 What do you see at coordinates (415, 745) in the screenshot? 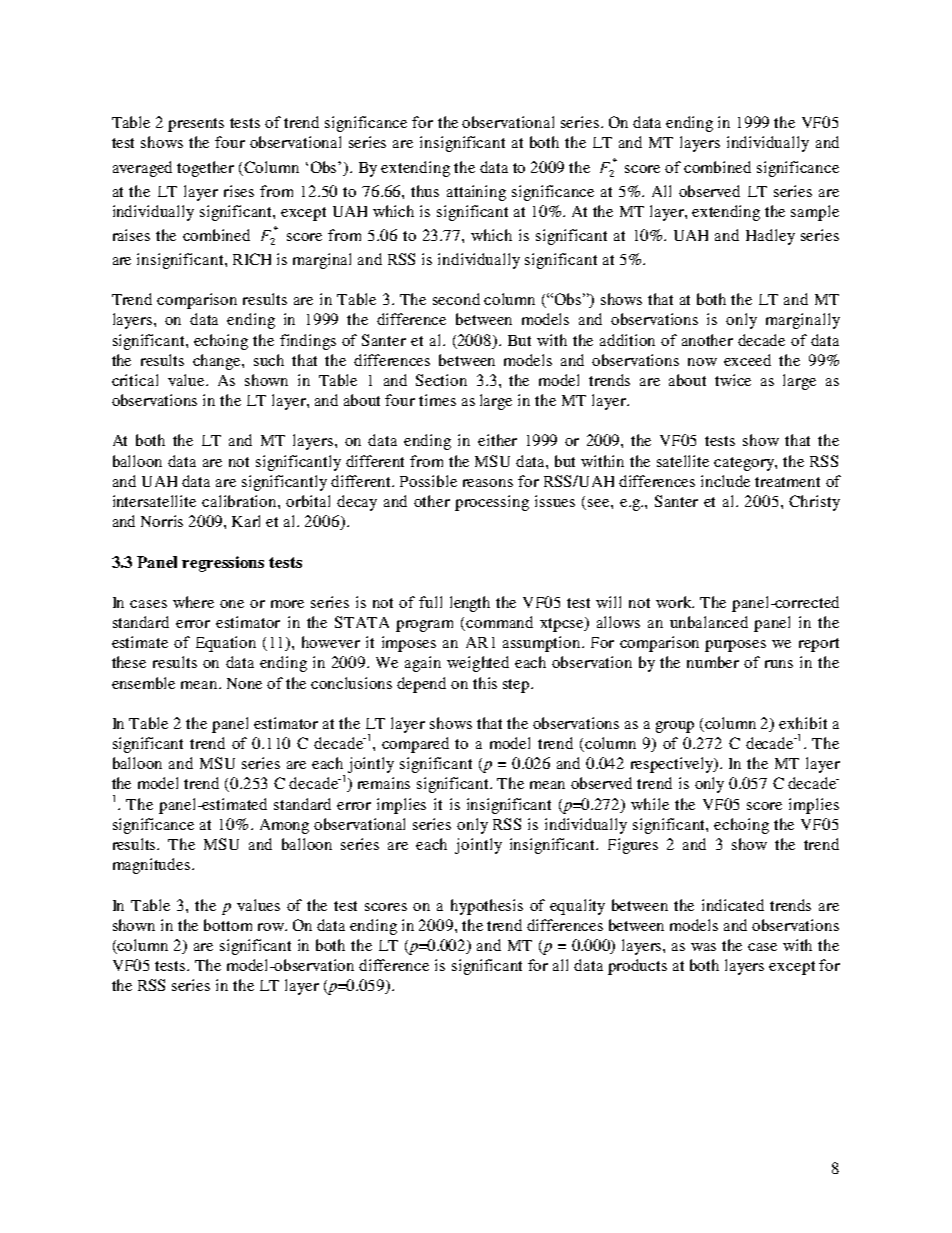
I see `compared` at bounding box center [415, 745].
